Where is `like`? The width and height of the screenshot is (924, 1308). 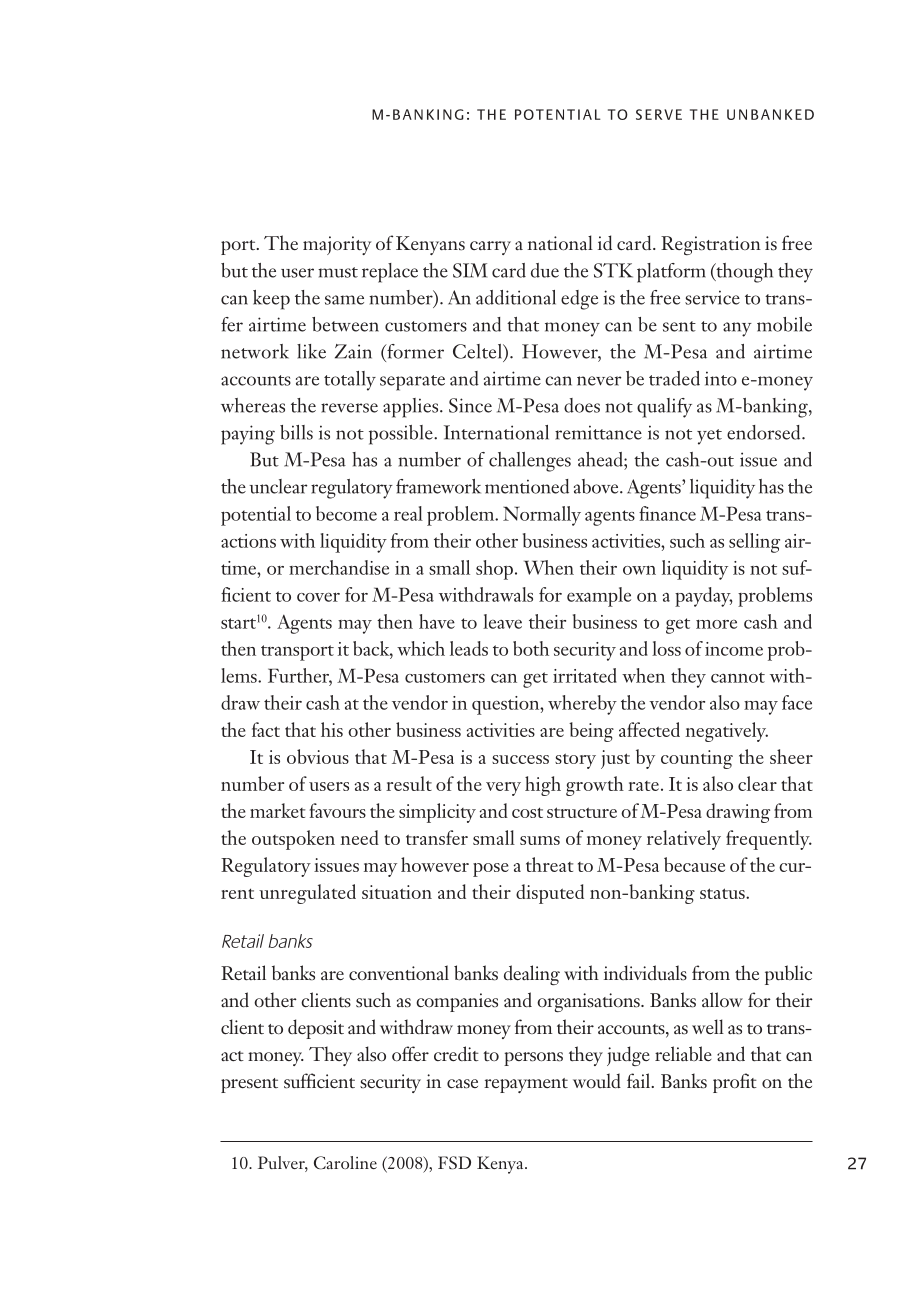 like is located at coordinates (311, 351).
